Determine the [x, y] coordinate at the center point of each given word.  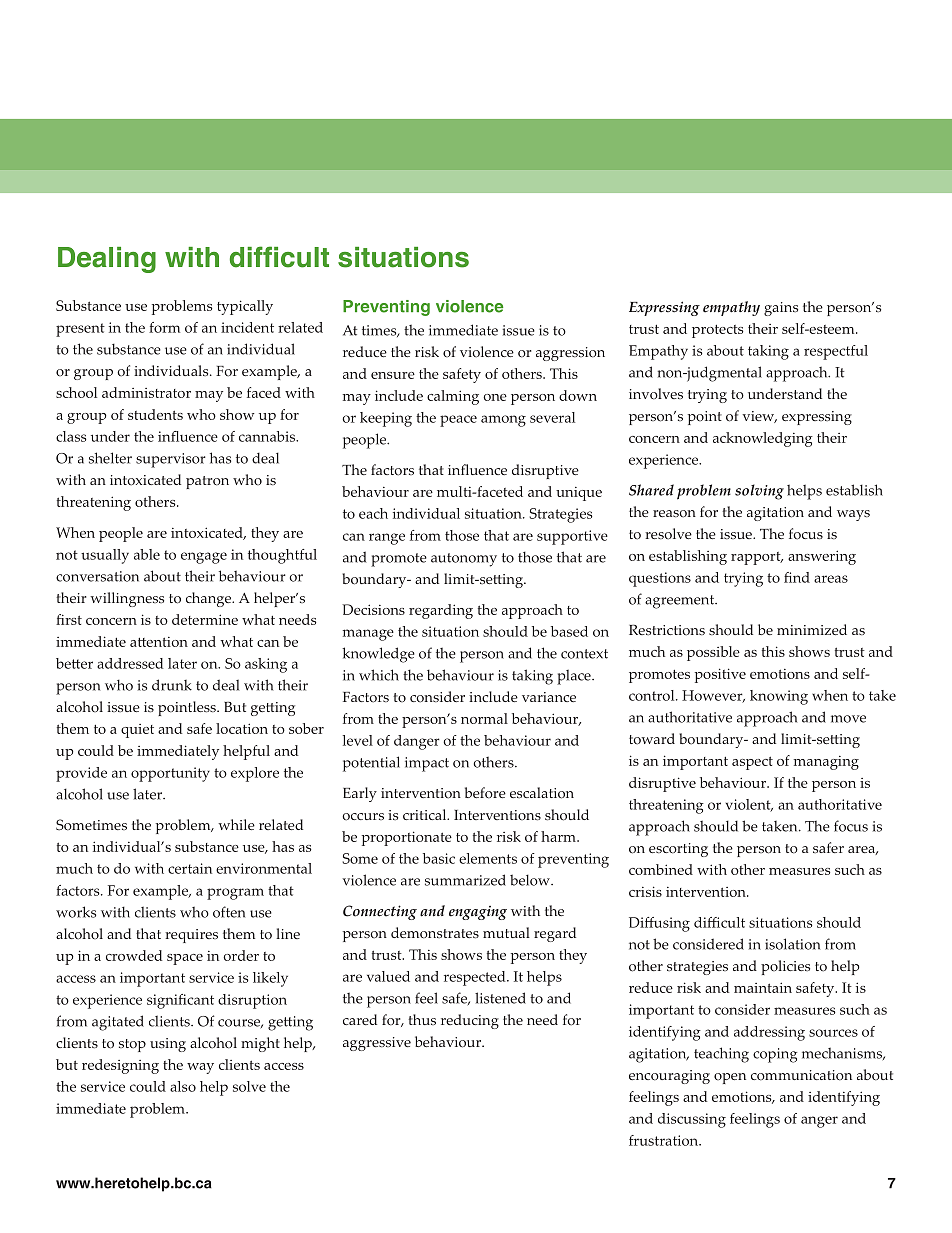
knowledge [378, 655]
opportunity [170, 774]
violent [749, 805]
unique [579, 494]
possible [713, 653]
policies [785, 967]
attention [159, 642]
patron [207, 482]
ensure [393, 375]
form [164, 327]
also [183, 1086]
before [485, 793]
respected [476, 978]
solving [759, 492]
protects [717, 331]
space [185, 959]
